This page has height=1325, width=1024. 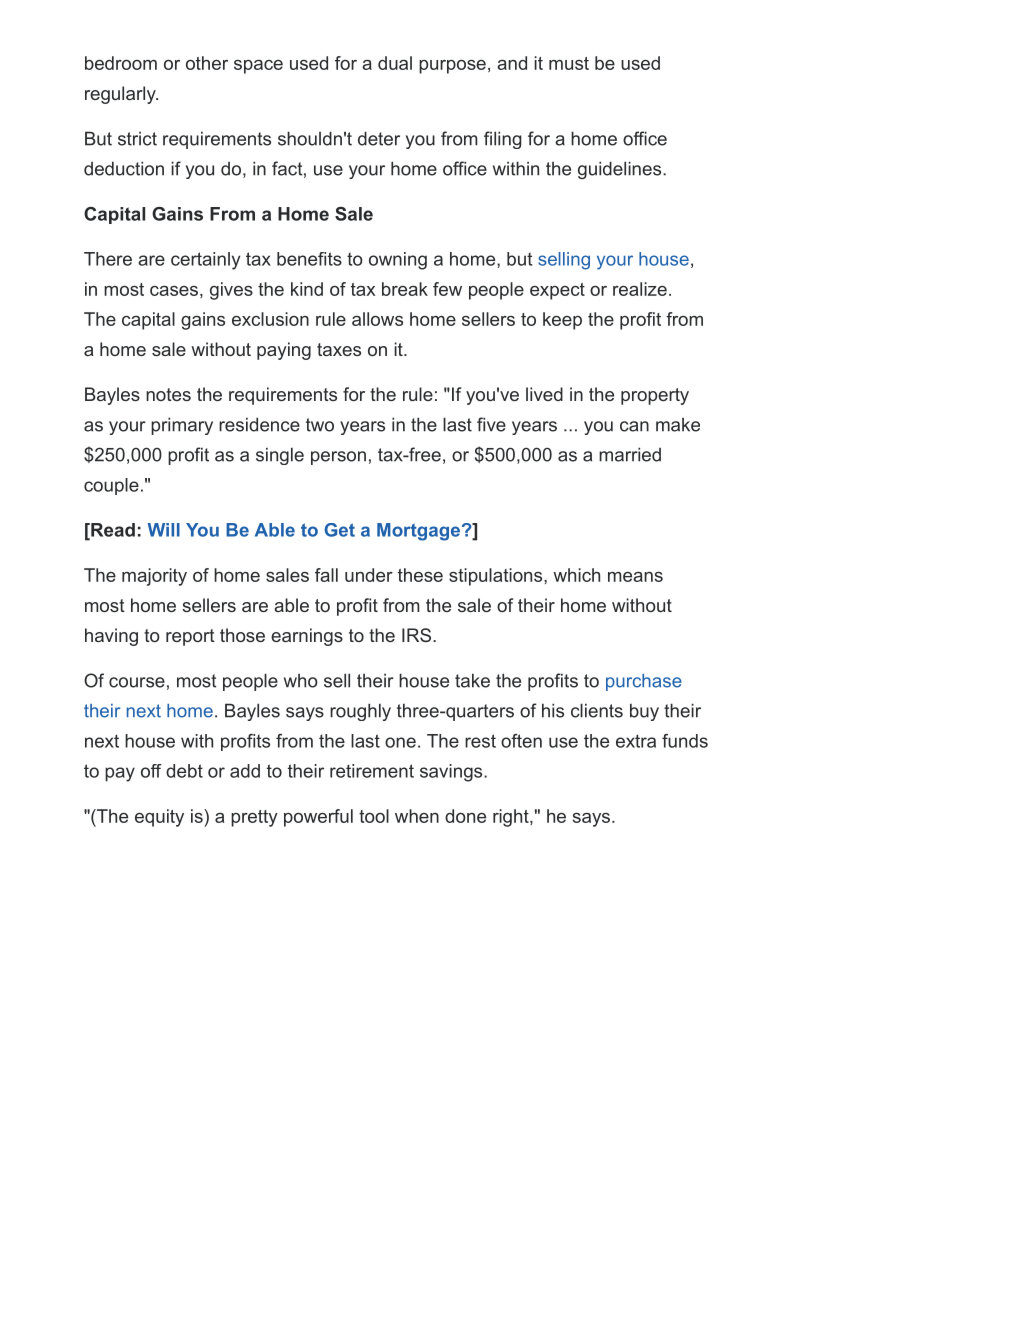 I want to click on dual, so click(x=395, y=63).
